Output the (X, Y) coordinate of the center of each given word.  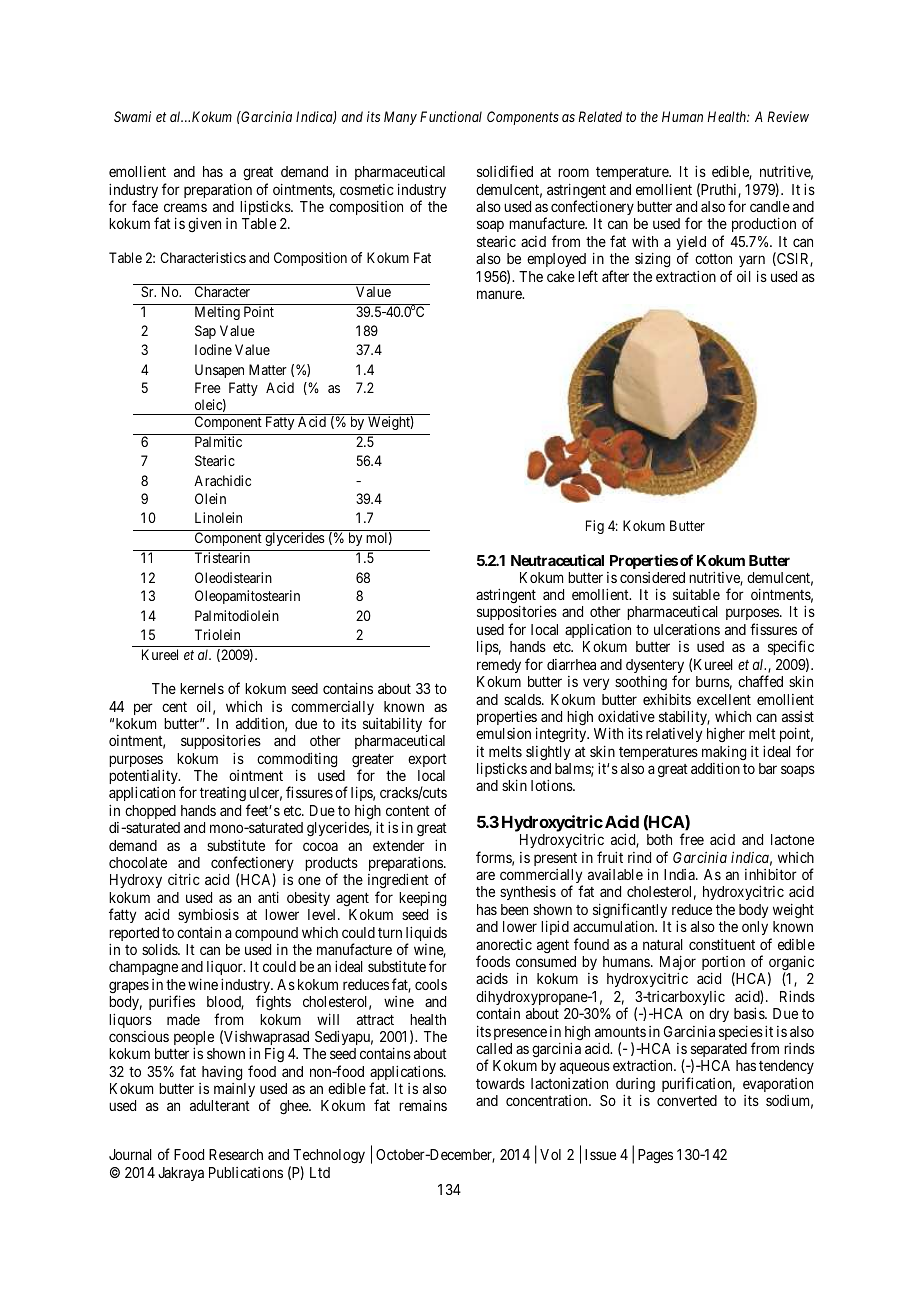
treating (223, 794)
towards (500, 1083)
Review (788, 116)
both (659, 839)
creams (185, 207)
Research (236, 1154)
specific (791, 647)
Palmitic (218, 441)
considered (652, 577)
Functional (451, 116)
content (408, 811)
